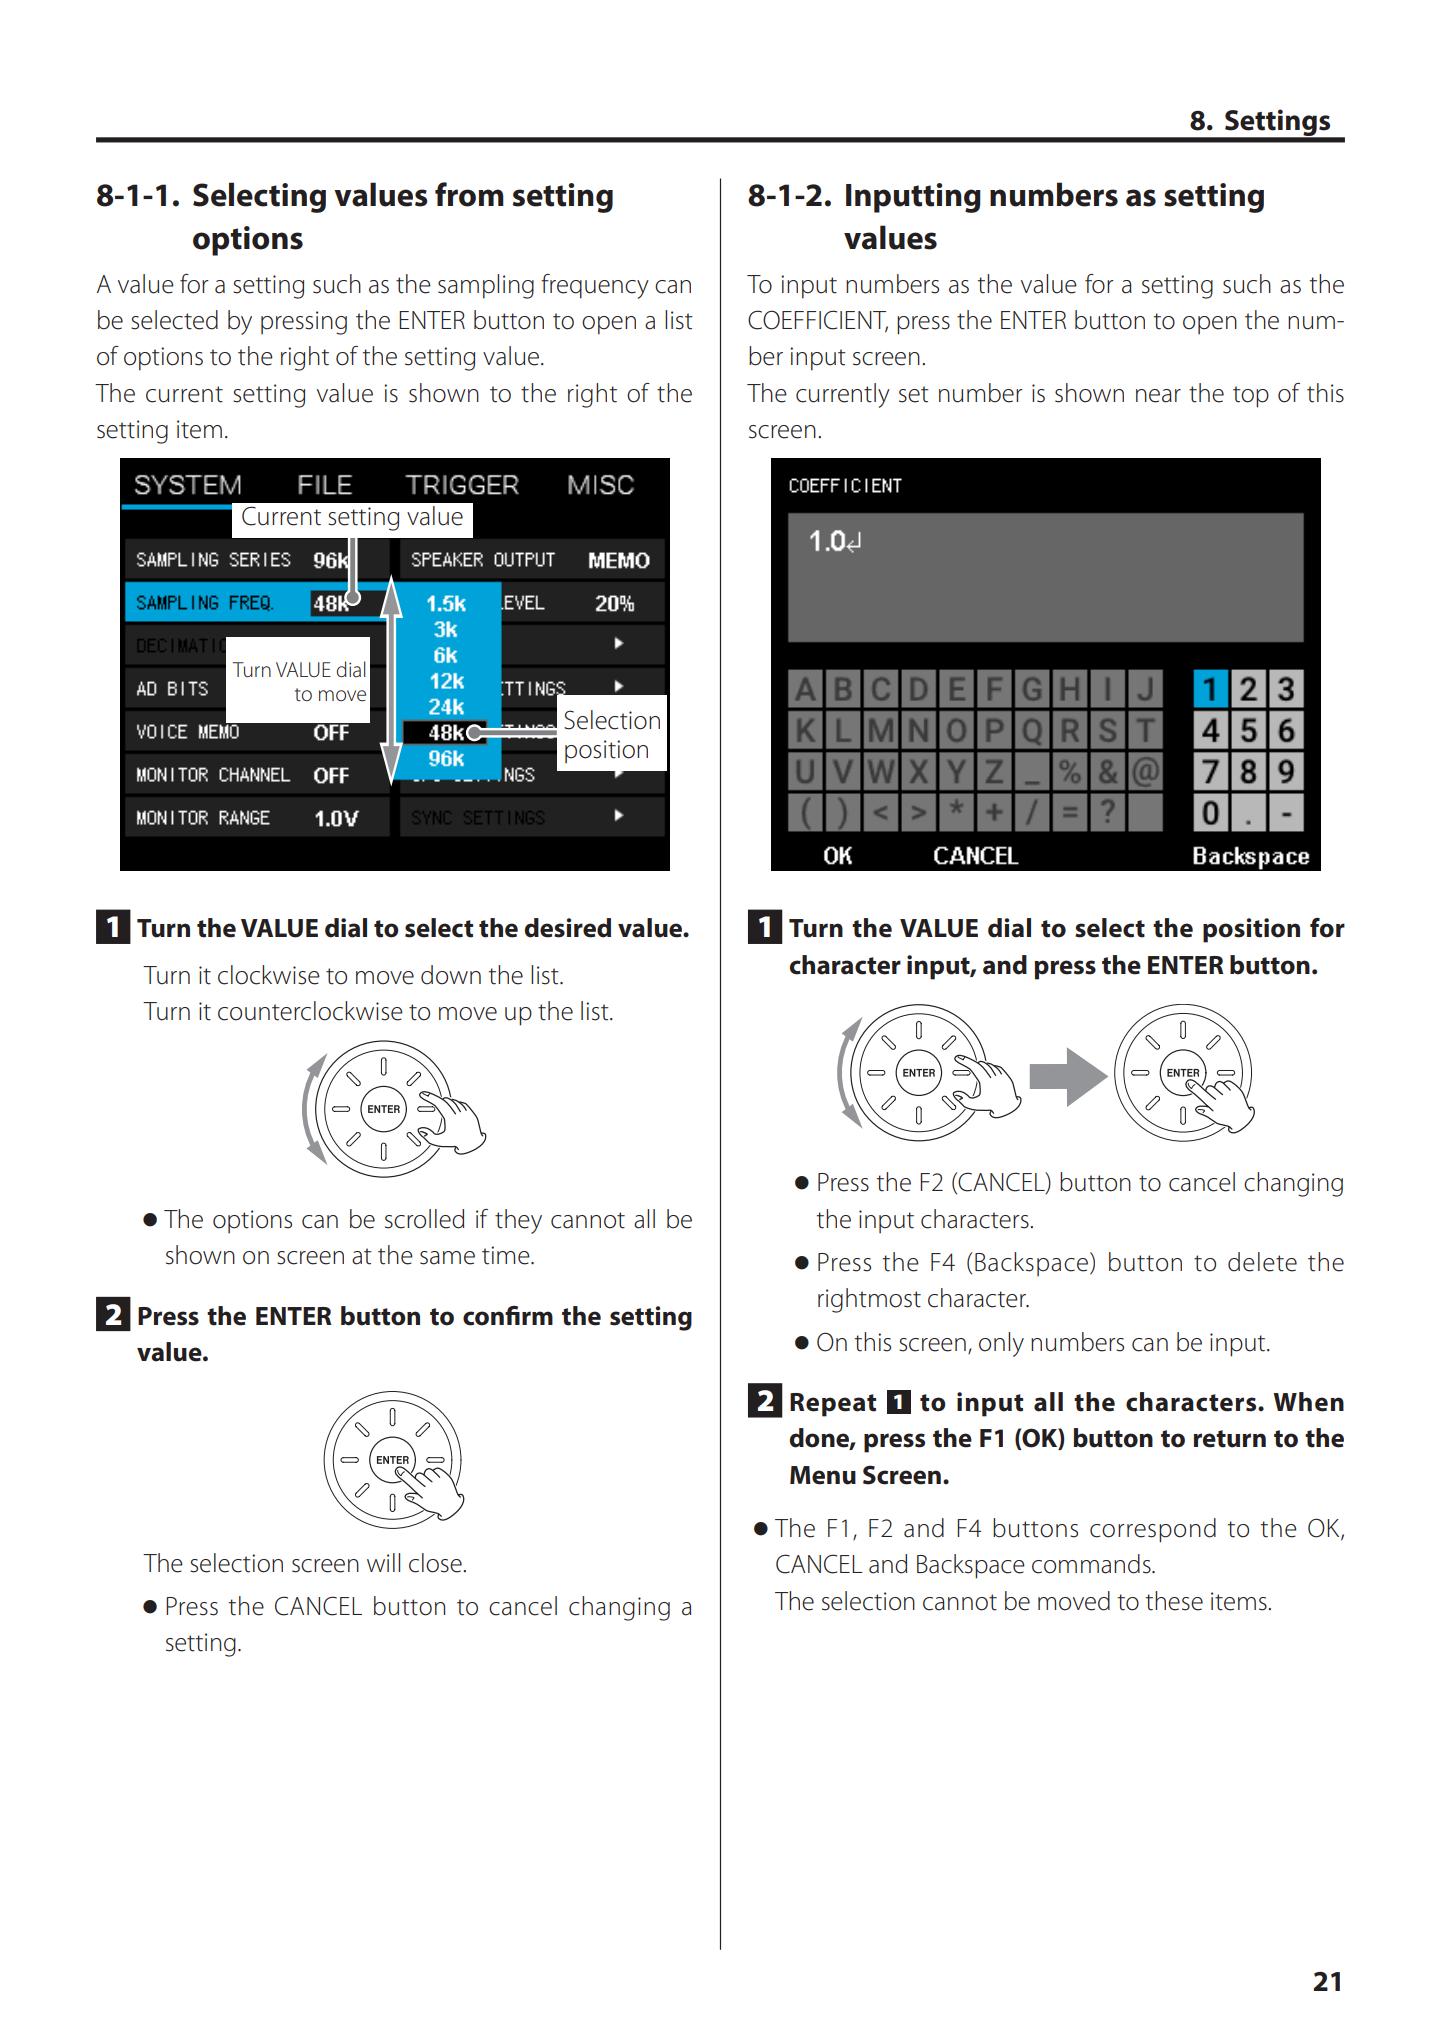 The image size is (1441, 2039). I want to click on COEFFICIENT, so click(818, 321).
